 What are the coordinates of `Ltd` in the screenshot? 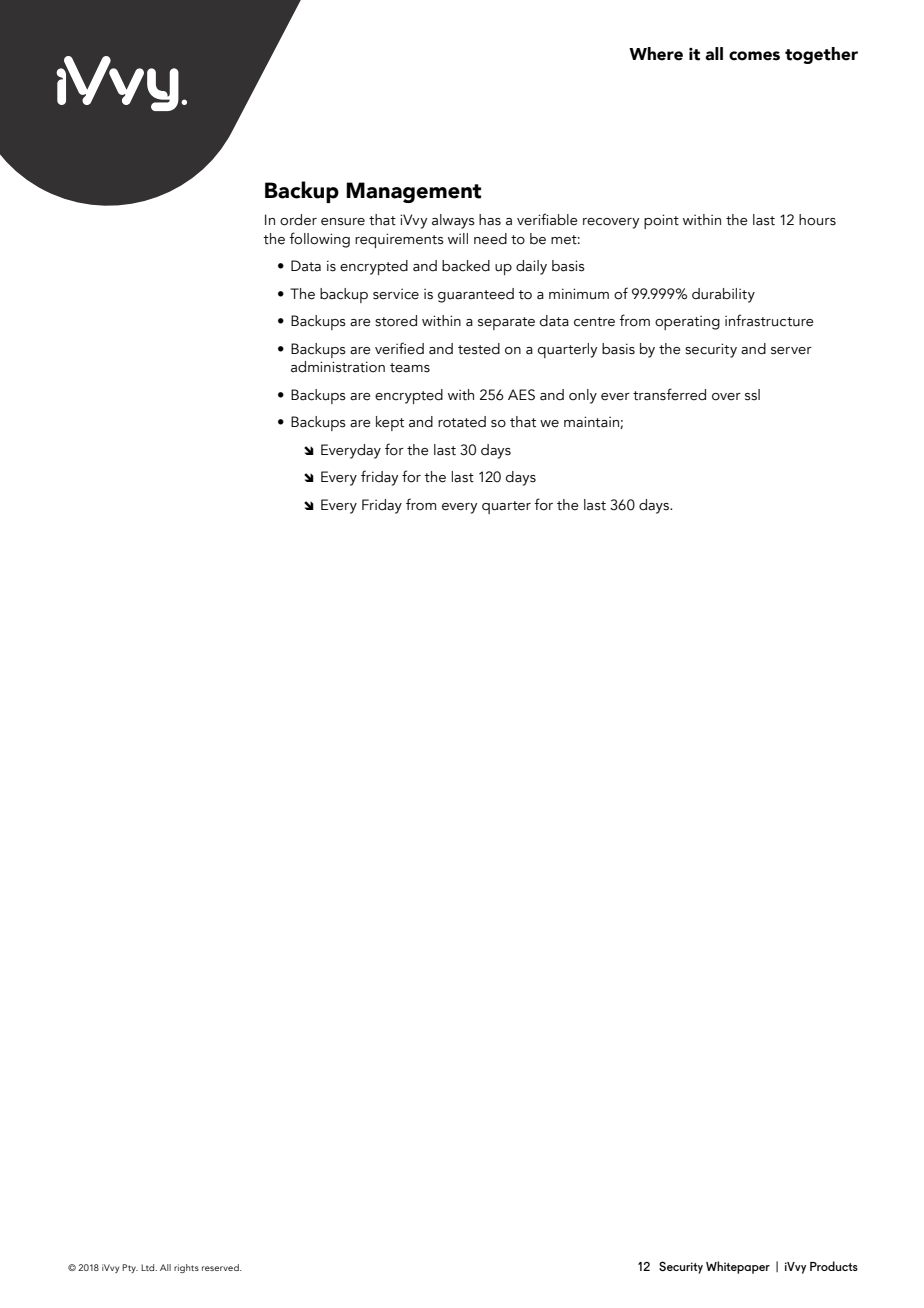 It's located at (149, 1267).
